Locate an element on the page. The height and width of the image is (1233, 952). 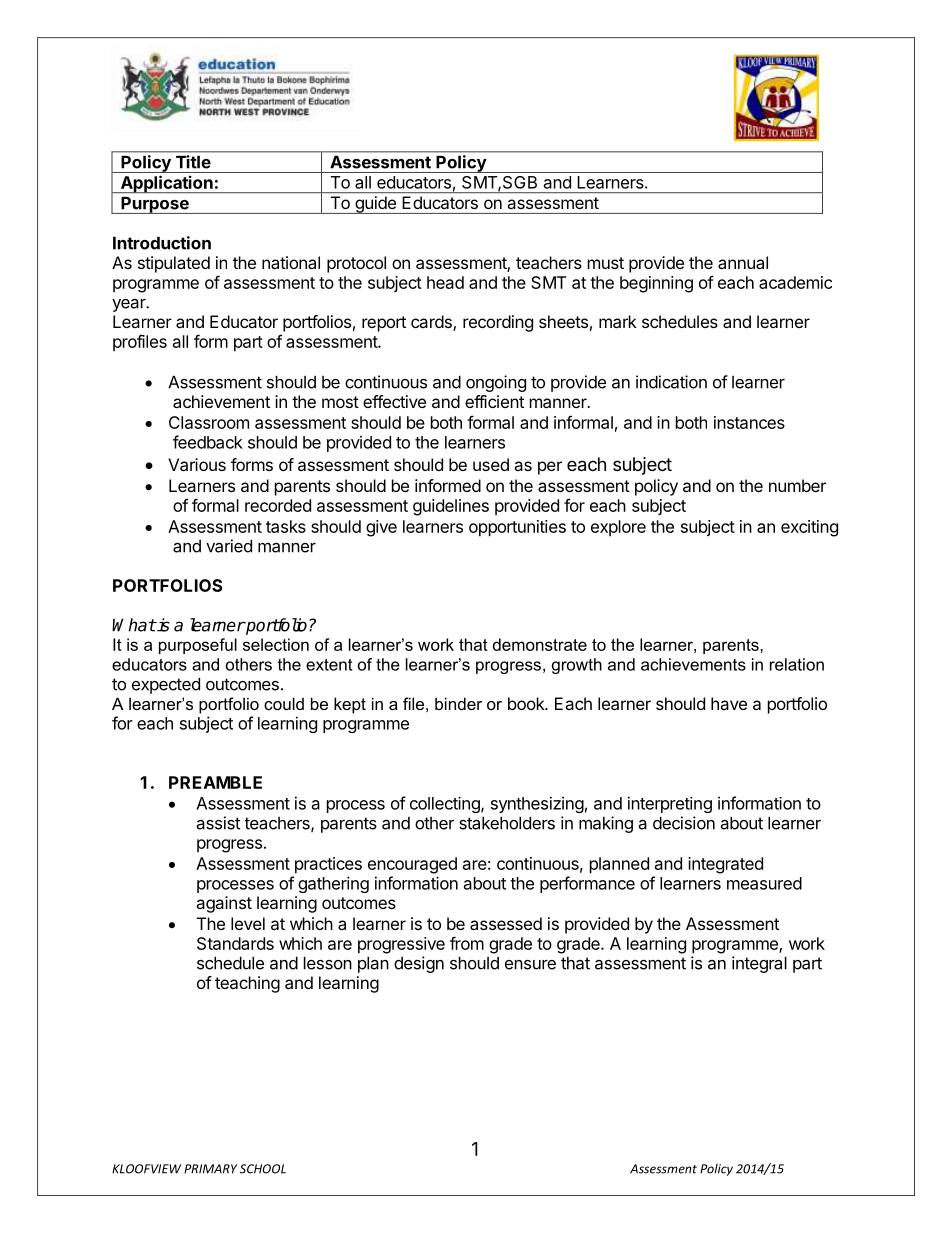
integrated is located at coordinates (725, 865).
